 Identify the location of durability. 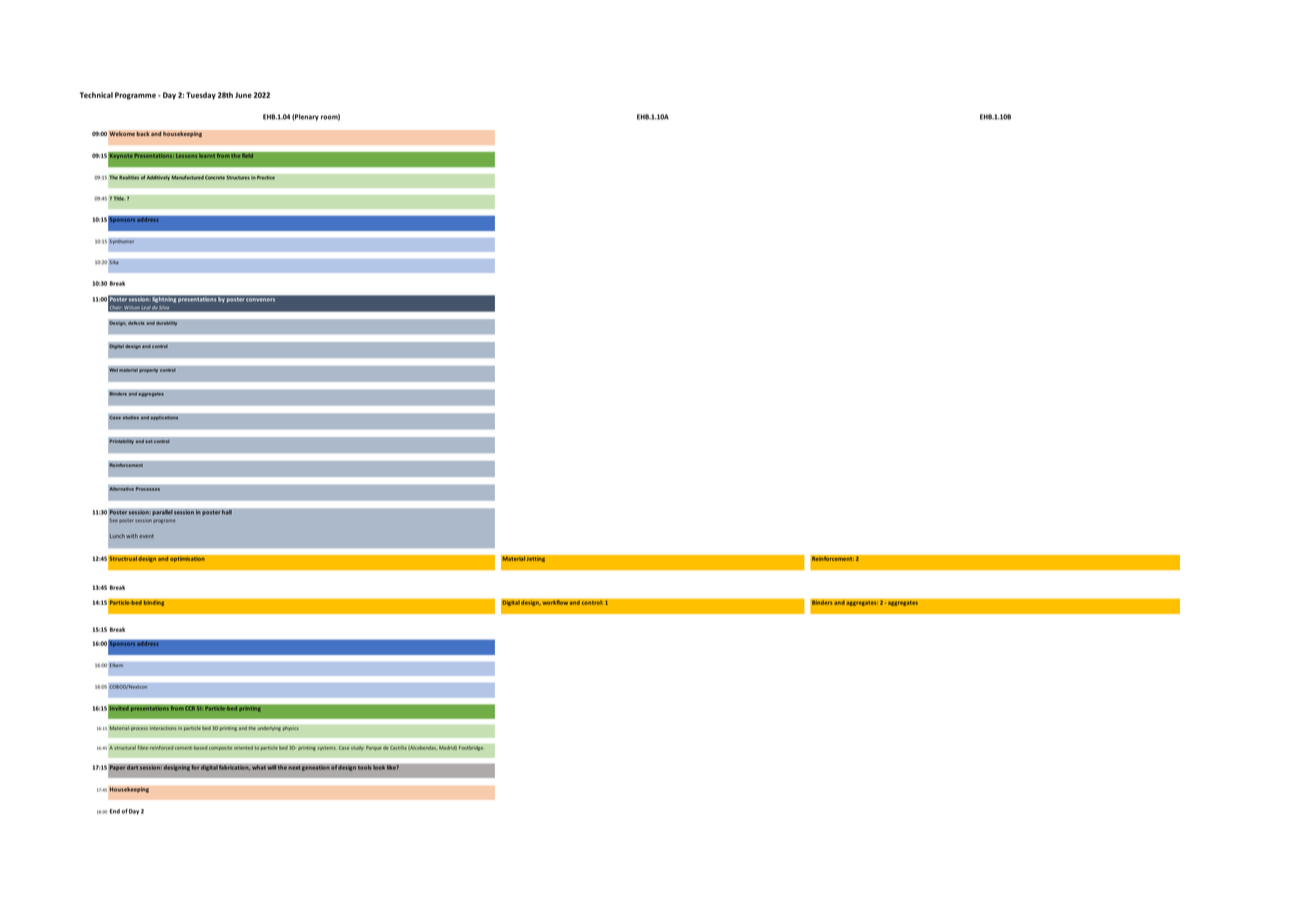
(167, 323).
